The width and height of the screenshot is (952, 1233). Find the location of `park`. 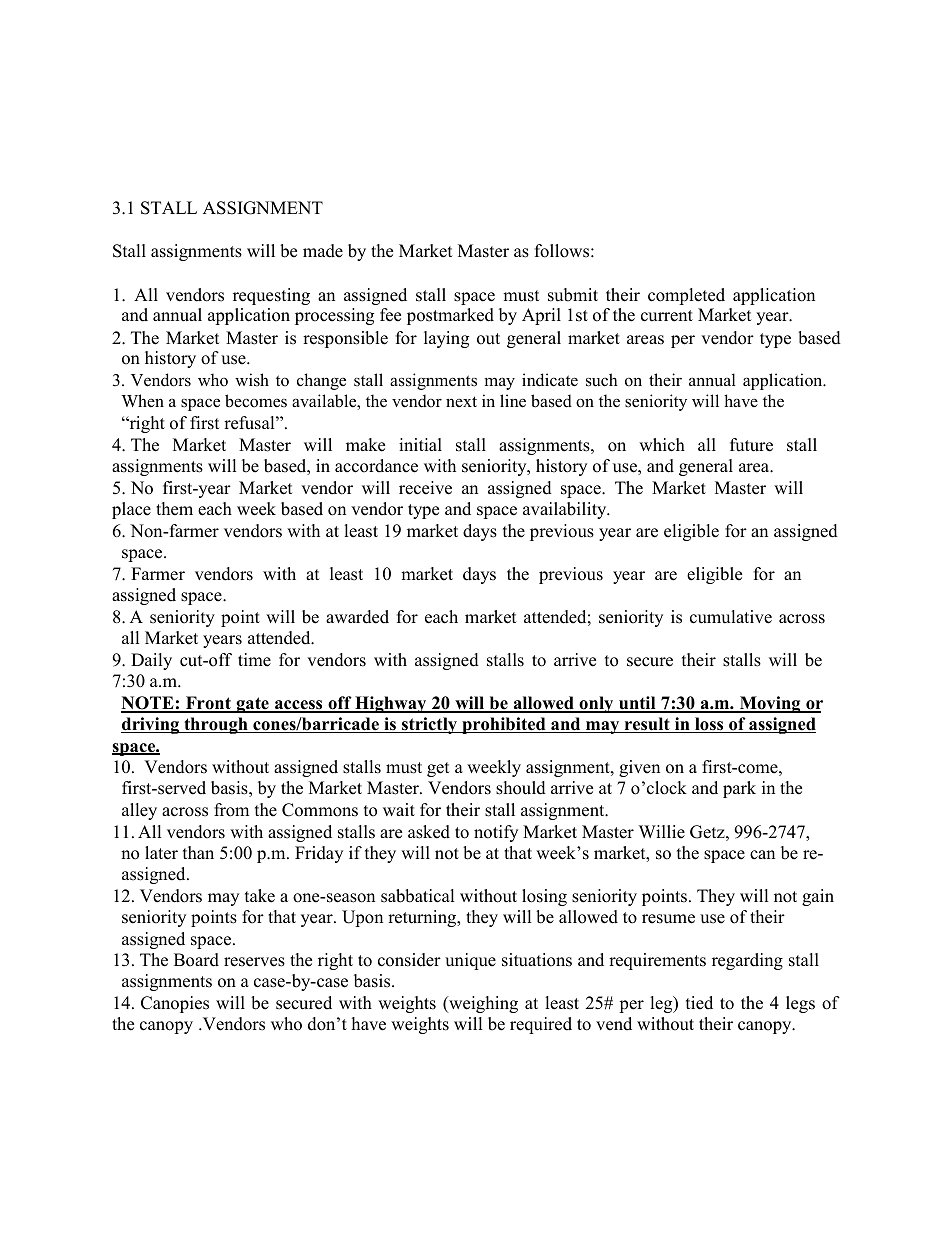

park is located at coordinates (739, 789).
